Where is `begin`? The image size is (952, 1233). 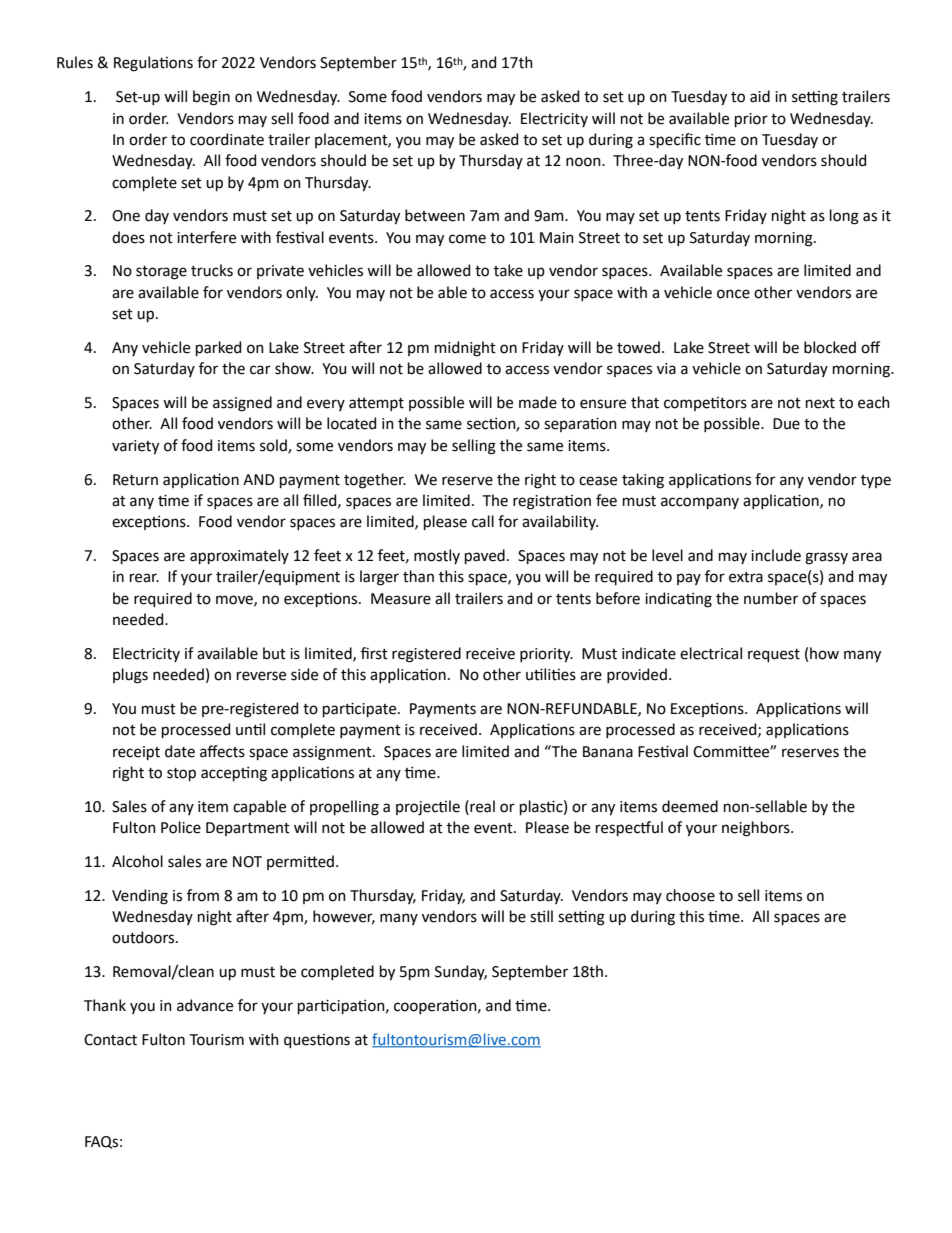
begin is located at coordinates (211, 98).
